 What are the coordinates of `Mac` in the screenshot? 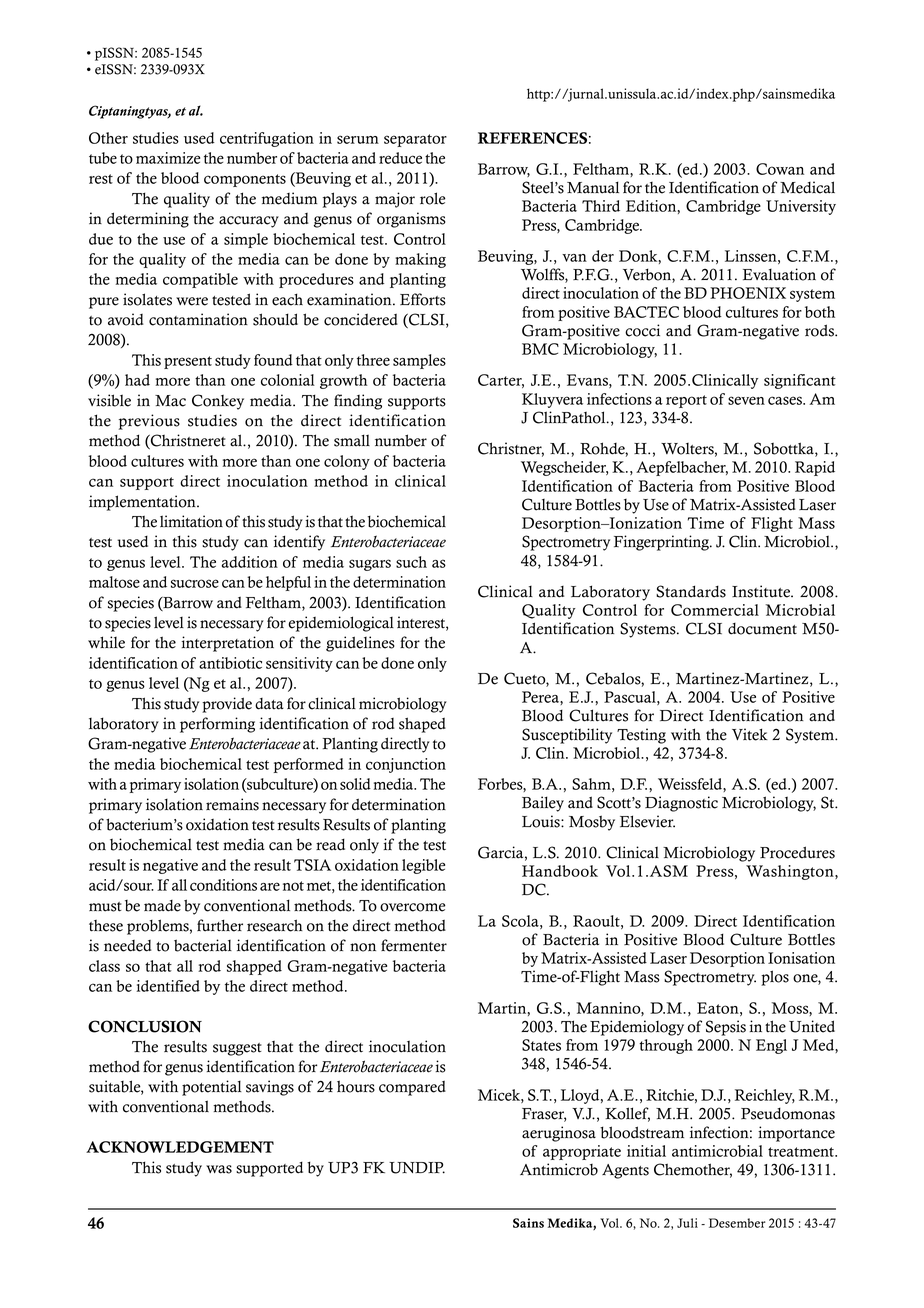 It's located at (170, 401).
